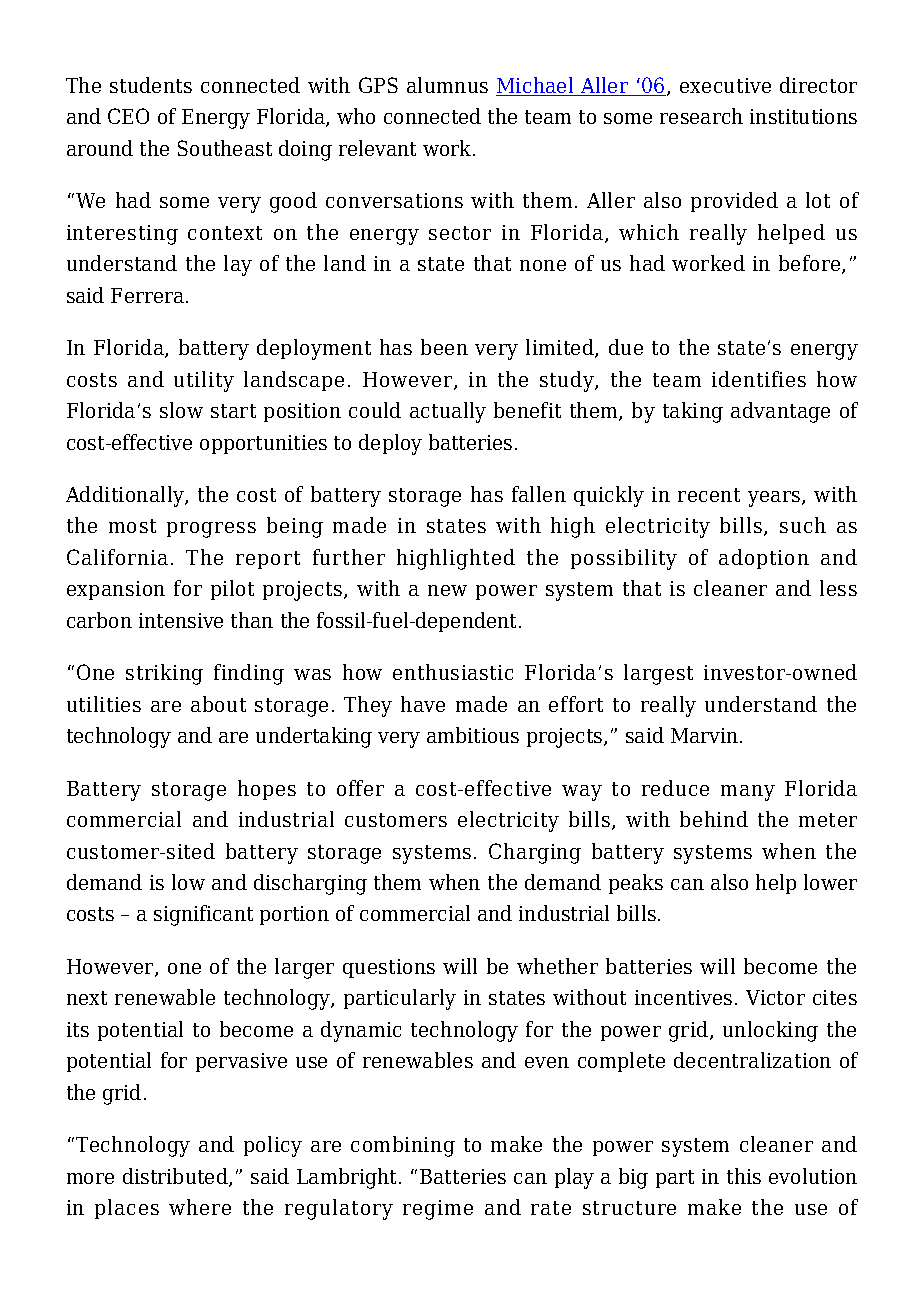 Image resolution: width=924 pixels, height=1308 pixels. What do you see at coordinates (438, 1210) in the page?
I see `regime` at bounding box center [438, 1210].
